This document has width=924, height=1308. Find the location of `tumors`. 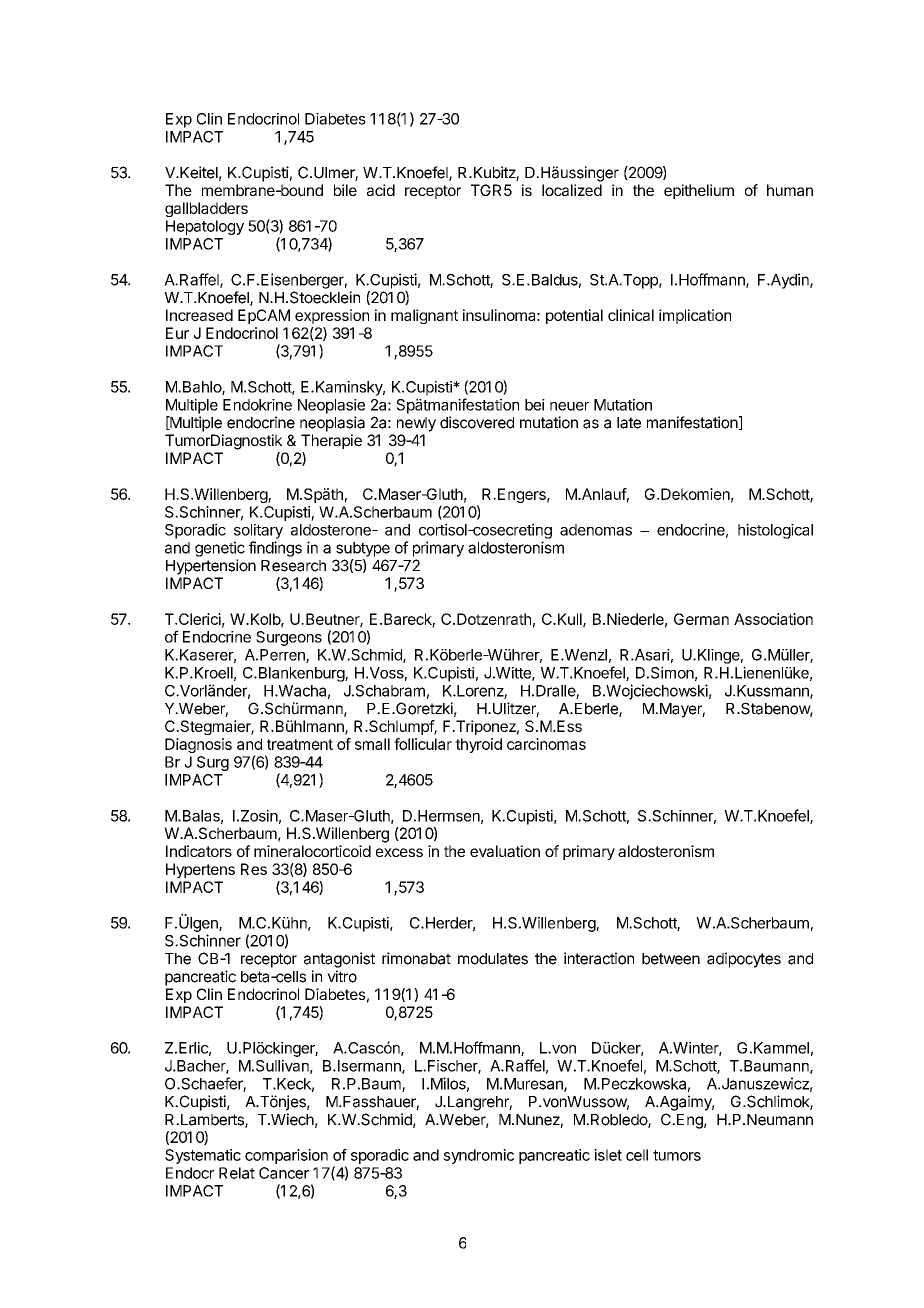

tumors is located at coordinates (677, 1155).
